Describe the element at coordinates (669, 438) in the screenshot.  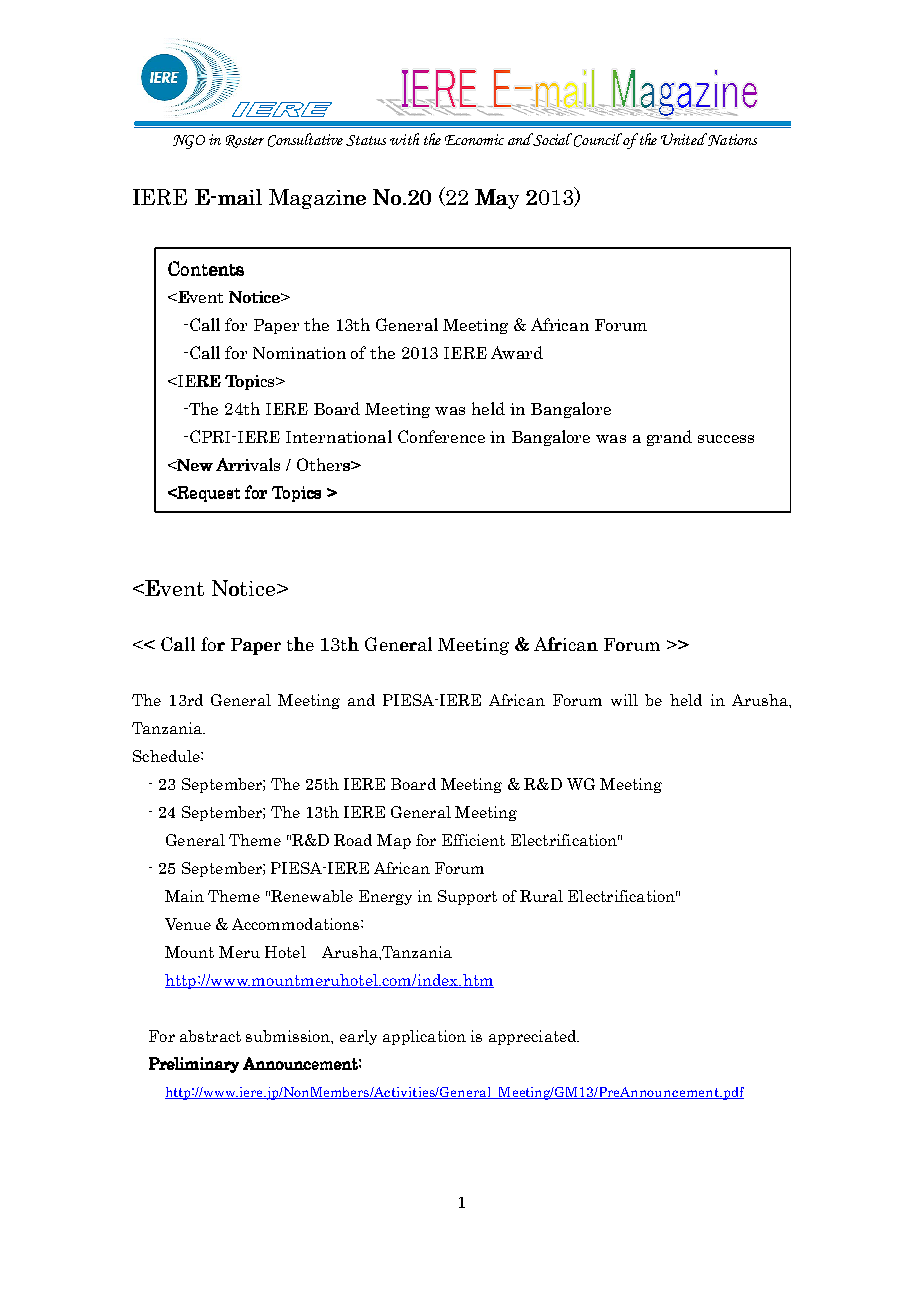
I see `grand` at that location.
